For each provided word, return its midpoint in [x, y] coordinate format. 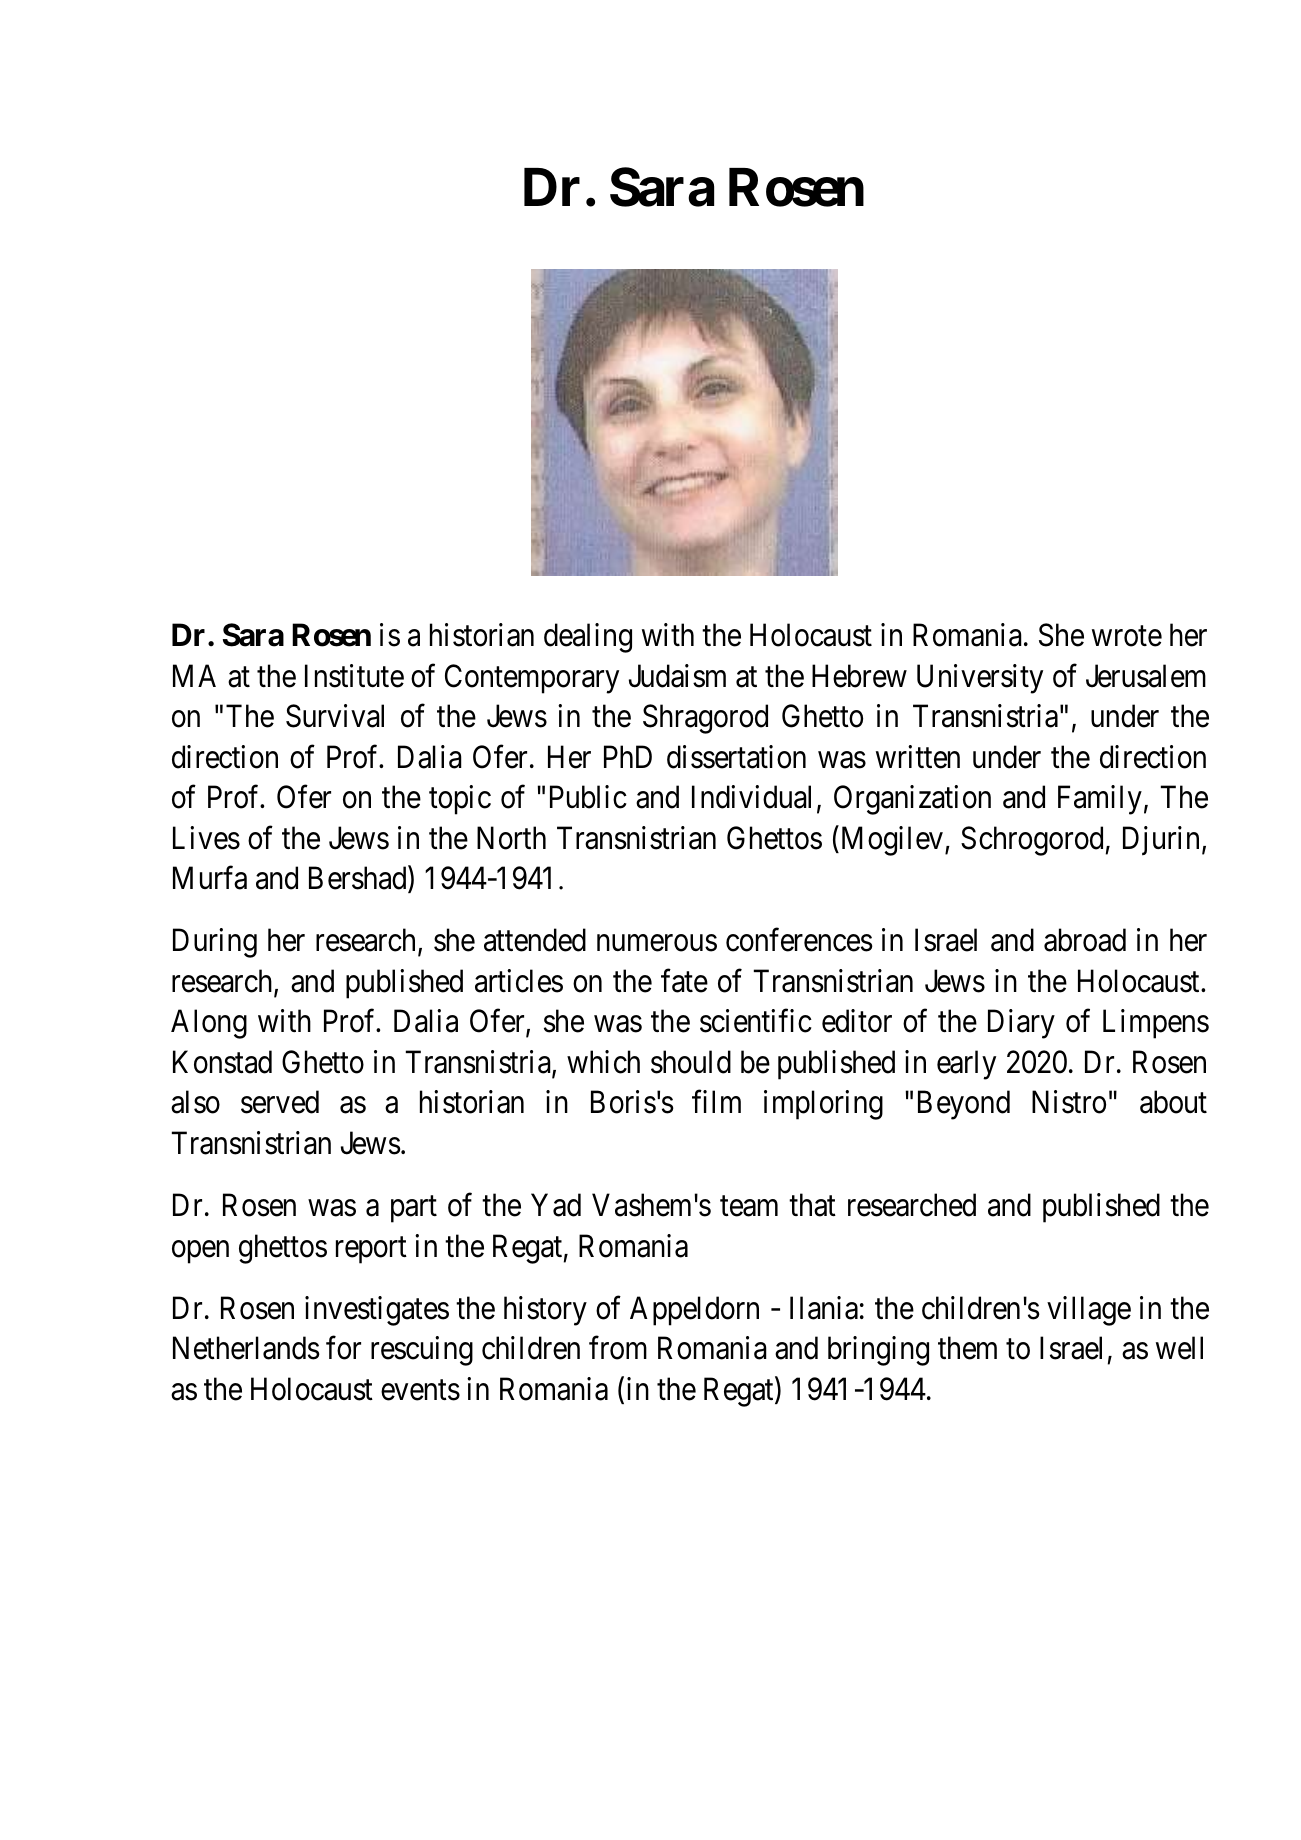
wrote [1127, 637]
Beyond [964, 1105]
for [343, 1348]
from [618, 1348]
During [215, 943]
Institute [354, 676]
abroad [1085, 940]
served [280, 1102]
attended [535, 940]
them [967, 1348]
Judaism [677, 676]
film [716, 1101]
